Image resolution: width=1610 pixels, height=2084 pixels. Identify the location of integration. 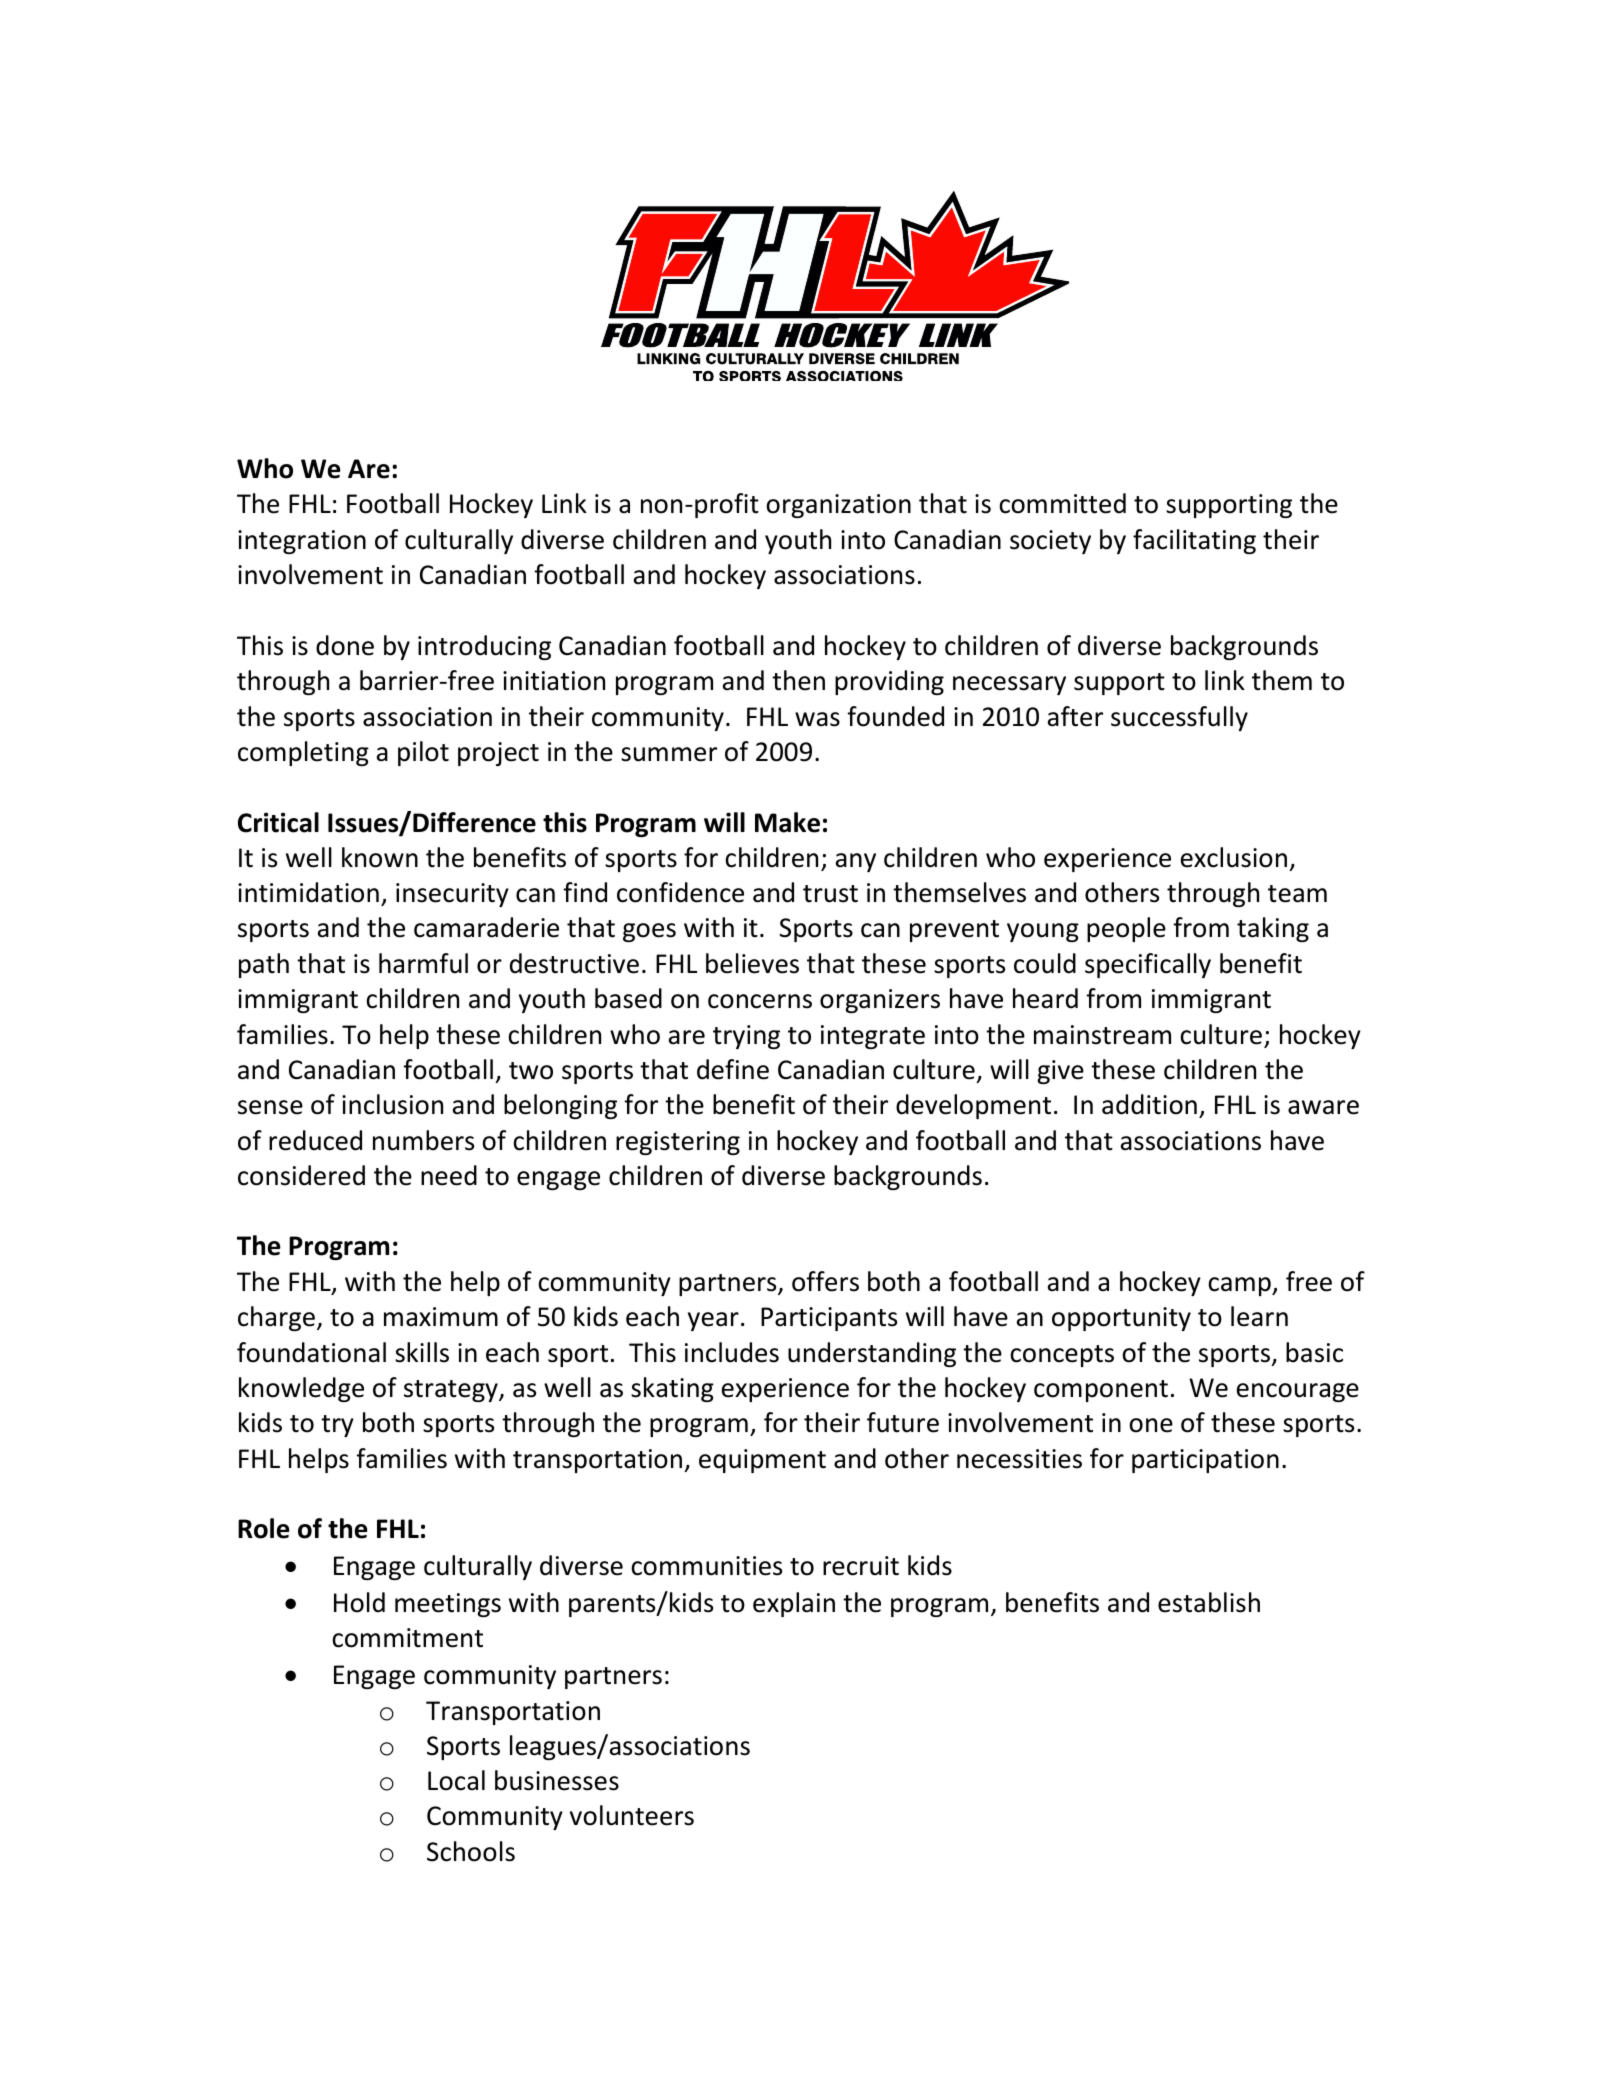
(302, 542).
